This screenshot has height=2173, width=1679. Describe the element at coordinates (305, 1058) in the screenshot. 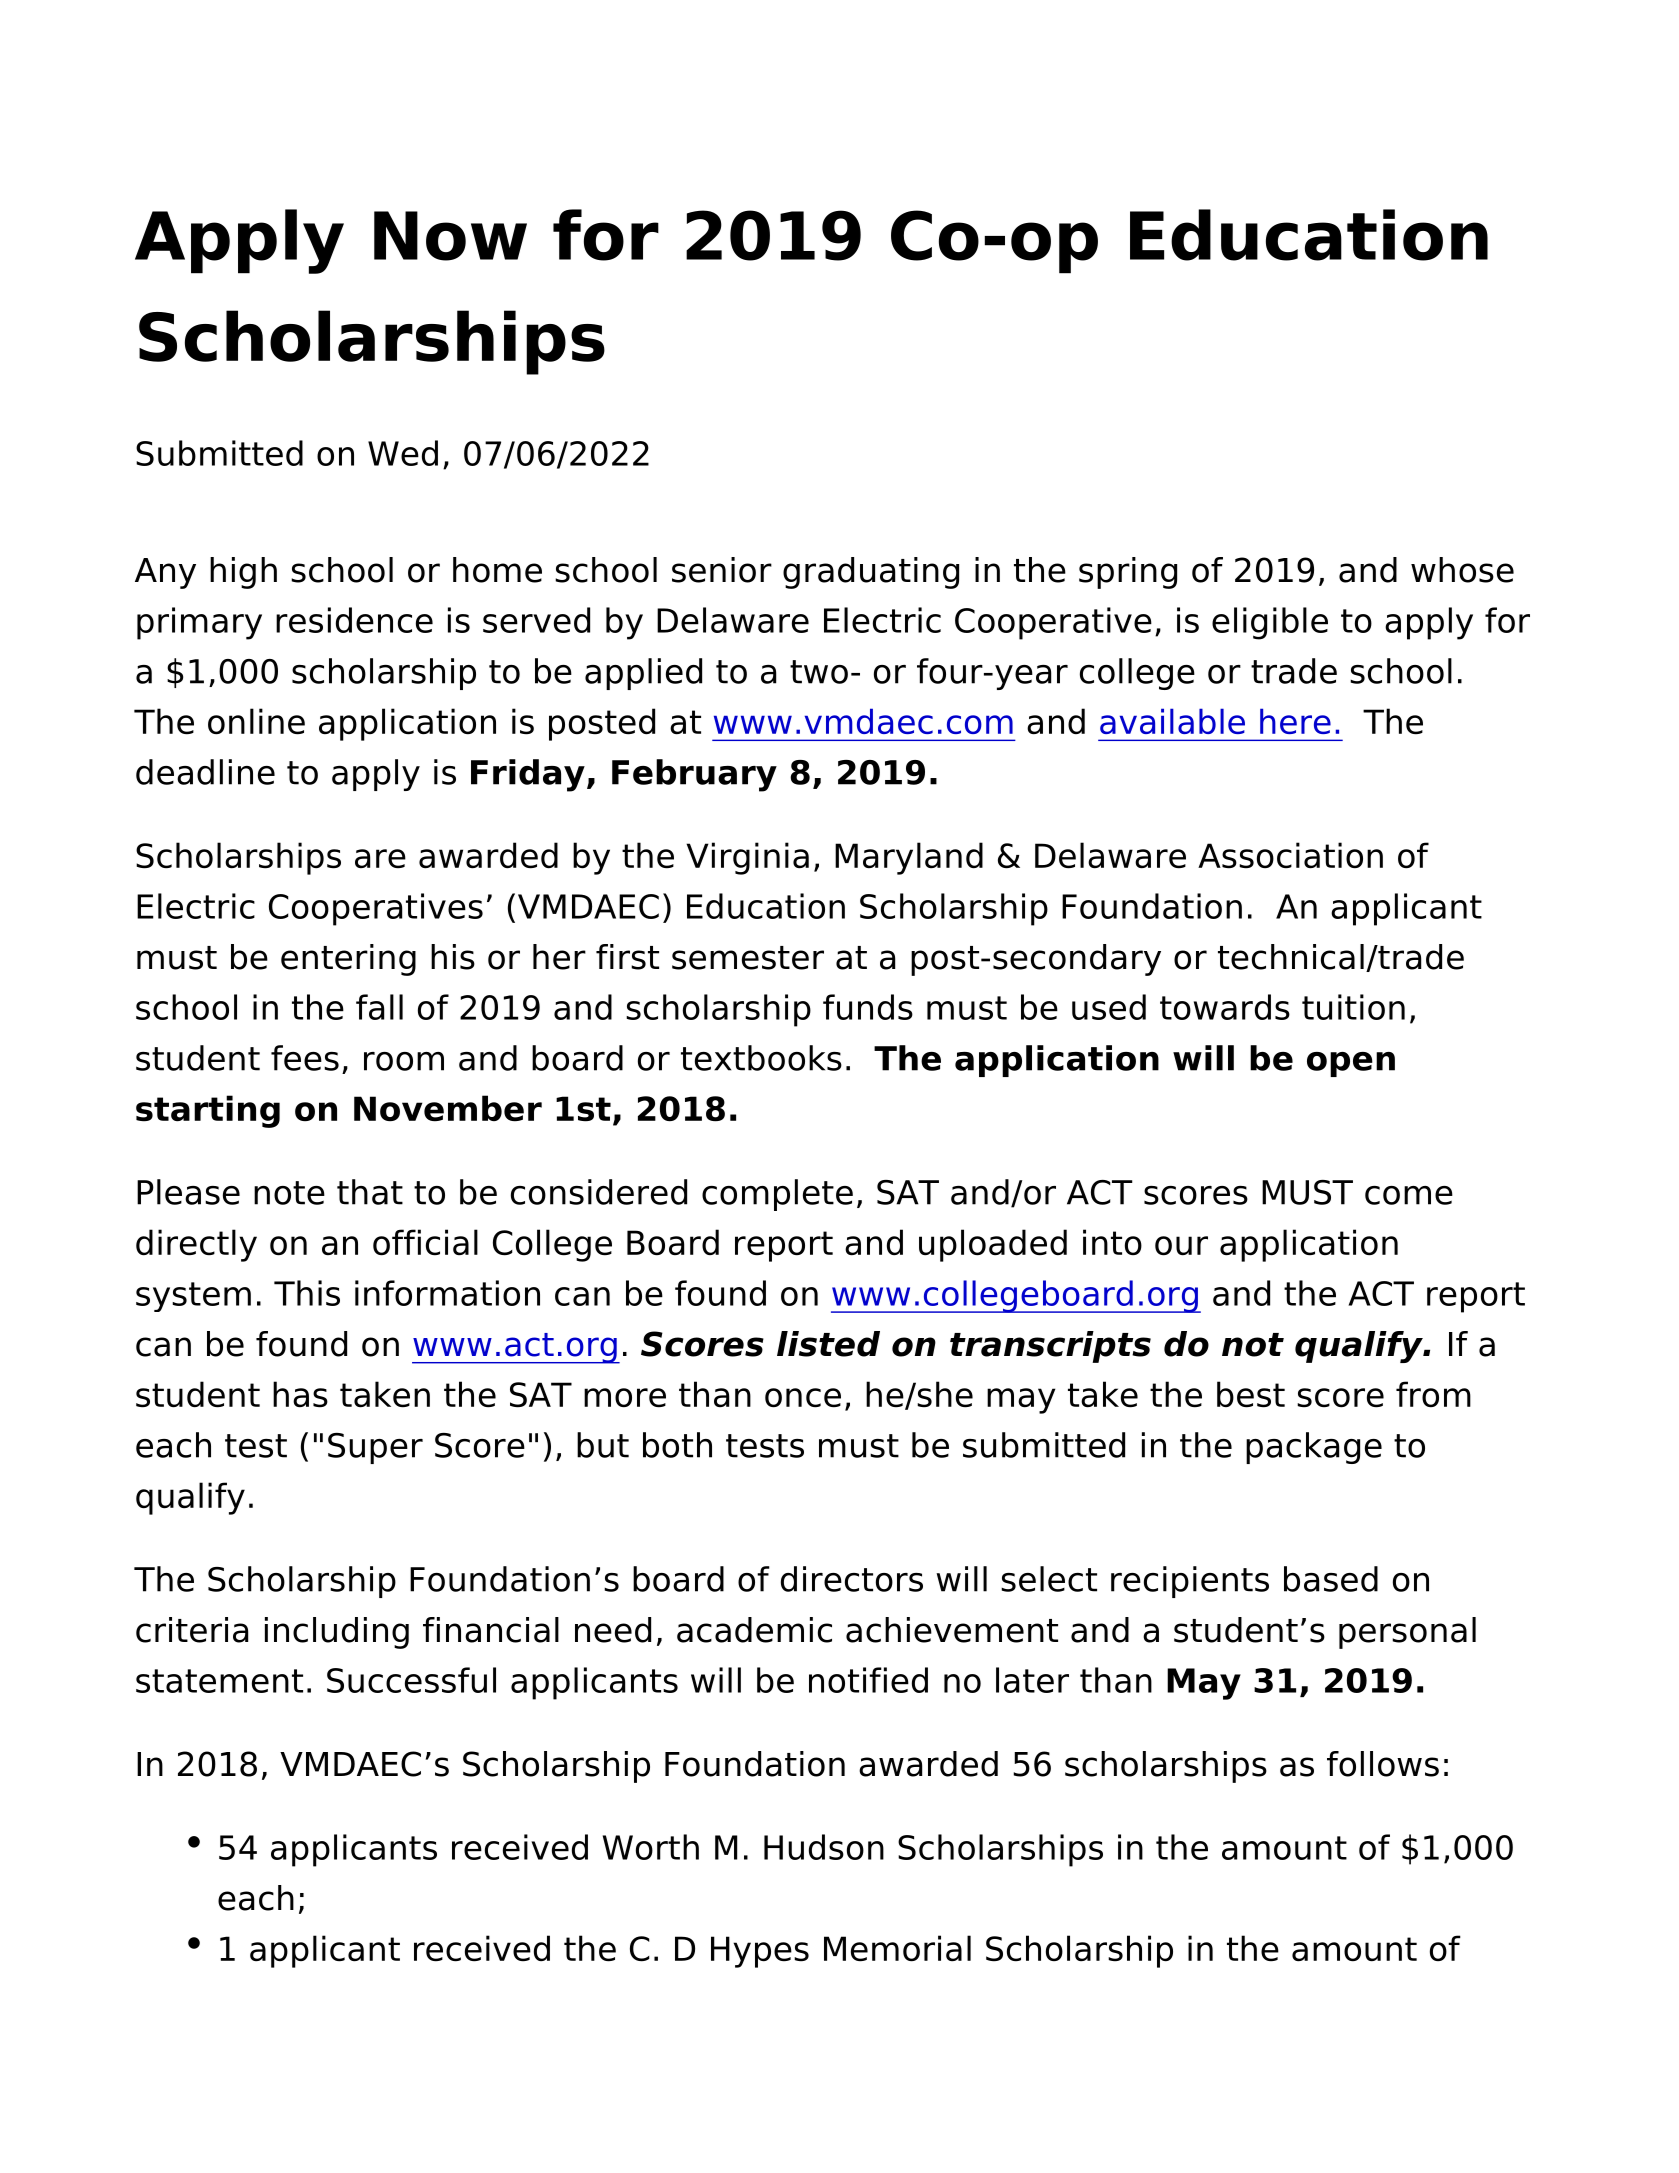

I see `fees` at that location.
